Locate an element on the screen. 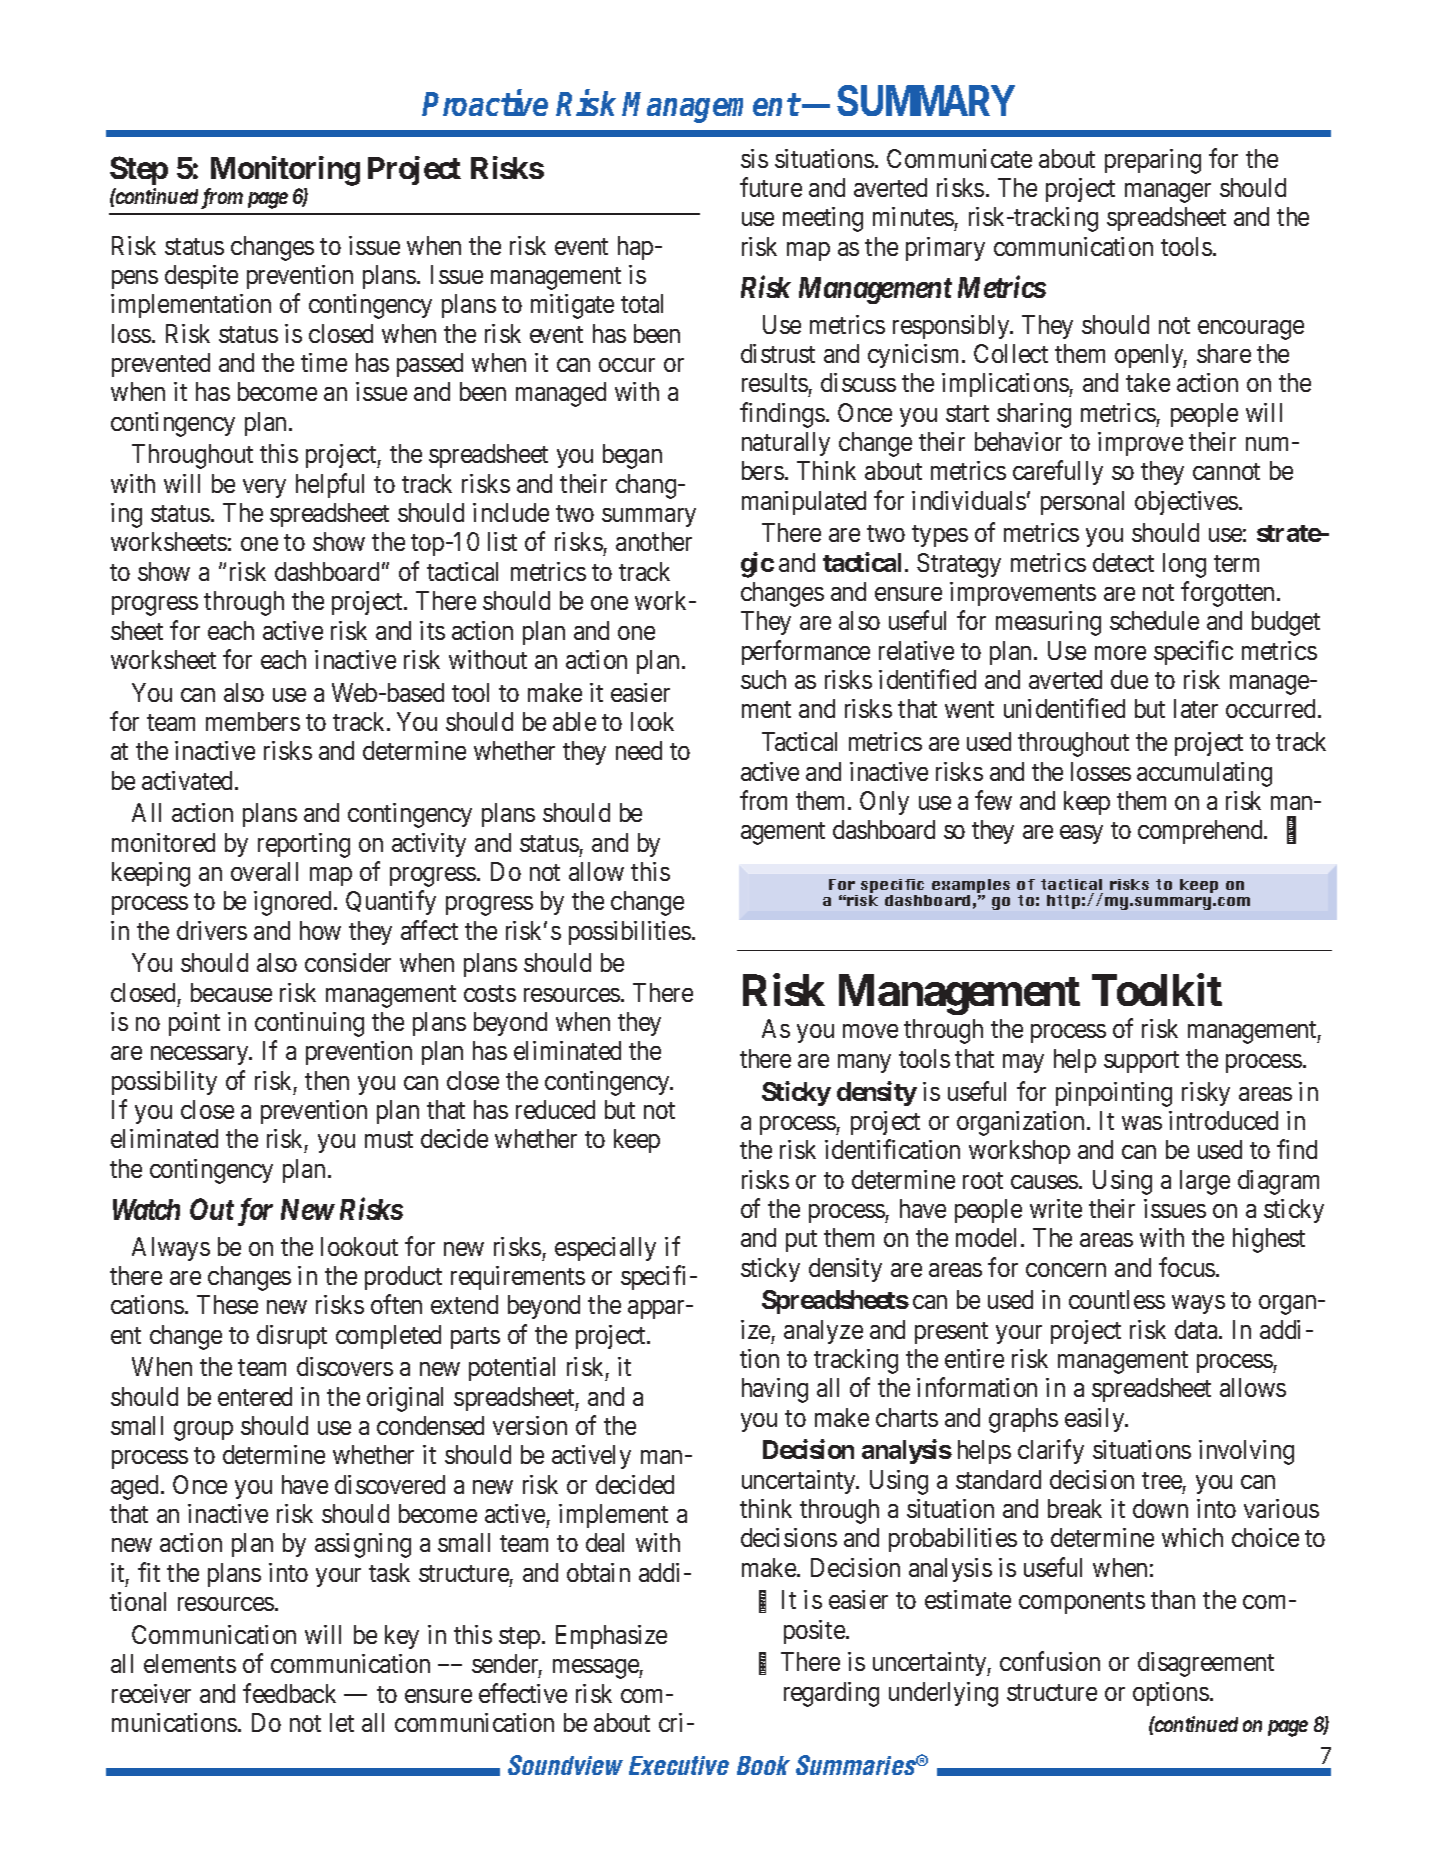 This screenshot has height=1859, width=1436. activated is located at coordinates (189, 780).
